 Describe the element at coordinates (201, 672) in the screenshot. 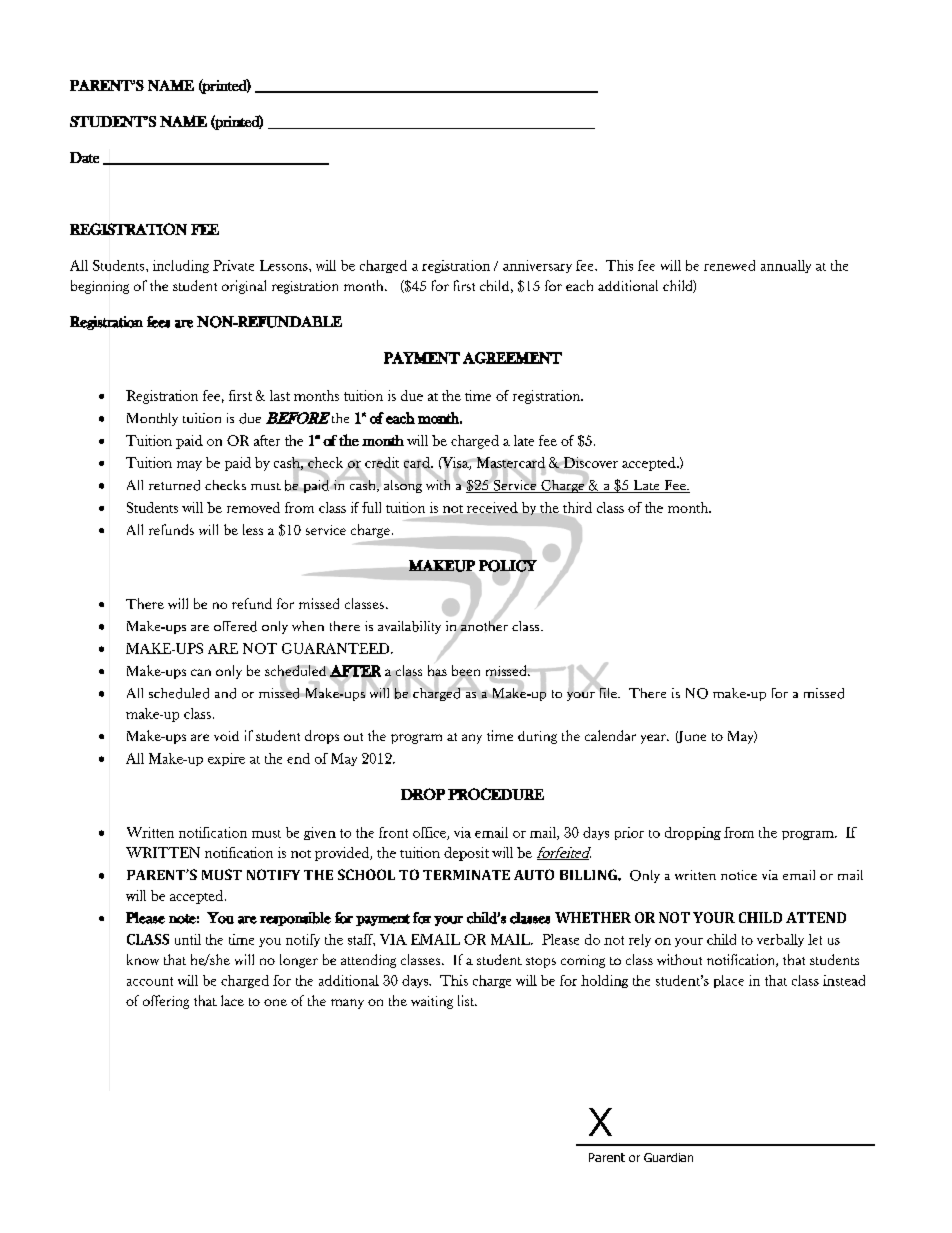

I see `can` at that location.
